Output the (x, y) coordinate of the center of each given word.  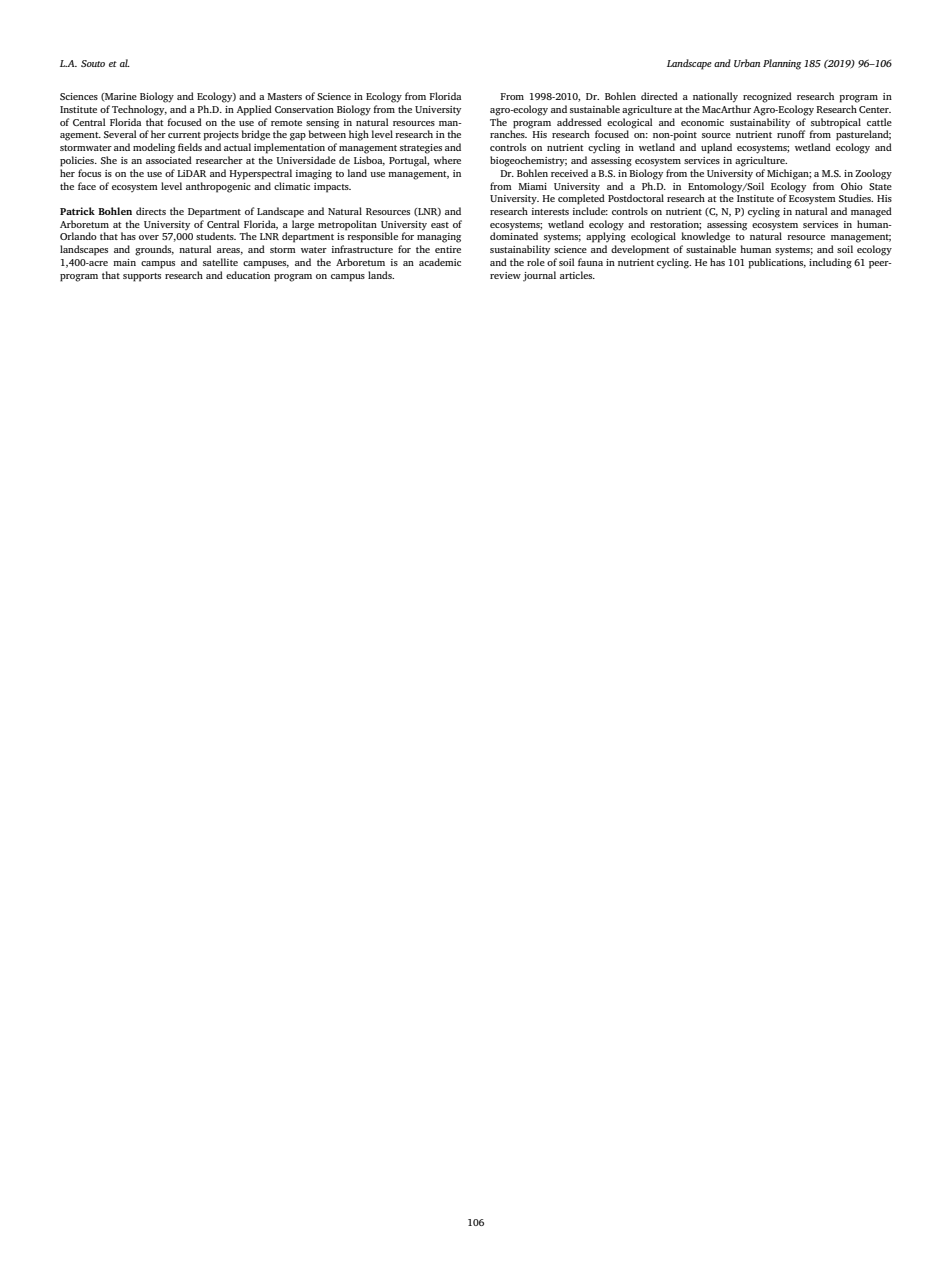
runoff (791, 134)
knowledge (705, 237)
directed (659, 96)
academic (440, 262)
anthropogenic (218, 187)
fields (190, 147)
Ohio (852, 186)
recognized (767, 97)
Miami (532, 186)
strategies (421, 149)
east (440, 225)
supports (142, 277)
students (216, 236)
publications (777, 263)
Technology (139, 110)
